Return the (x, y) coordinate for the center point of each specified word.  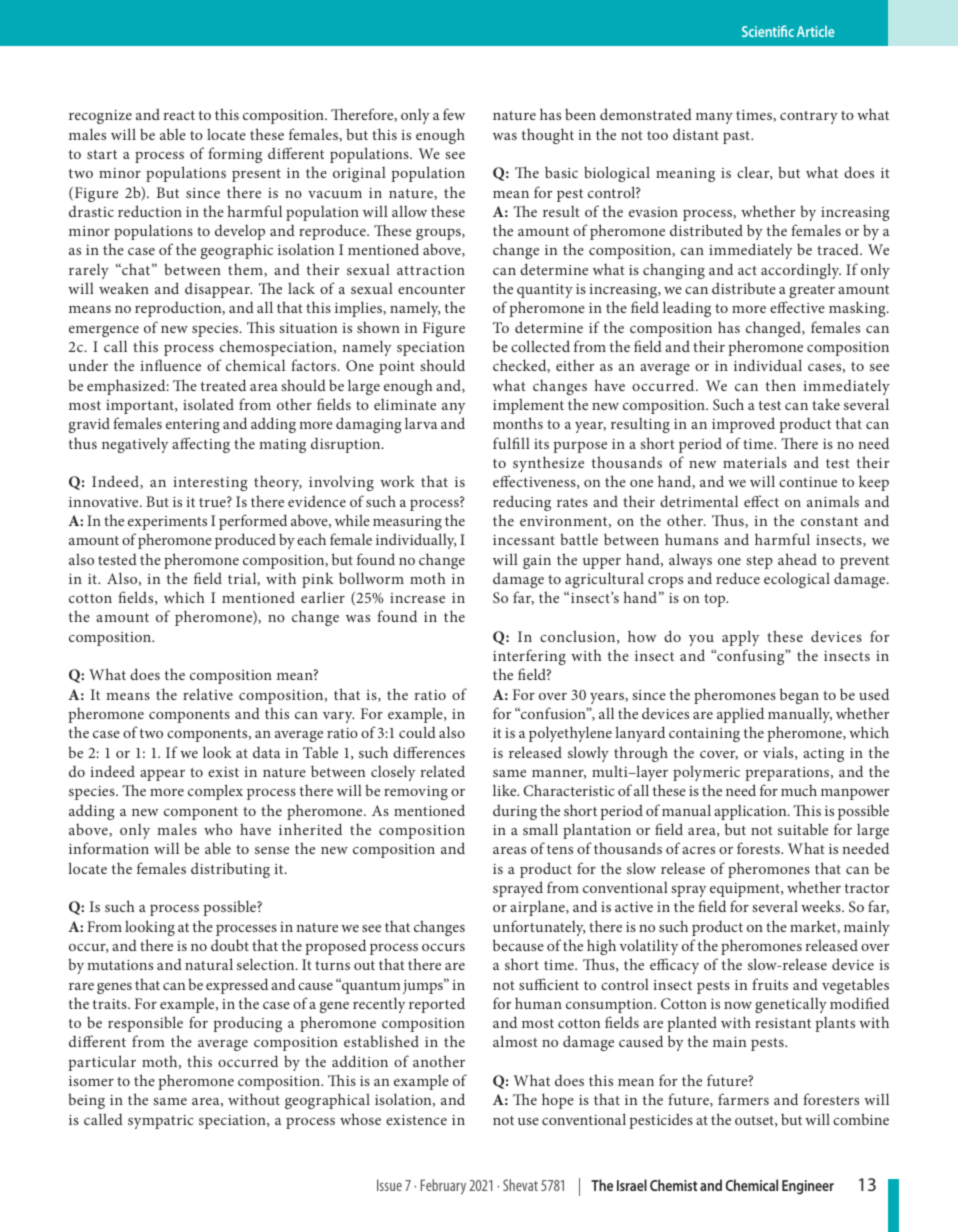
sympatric (161, 1122)
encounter (431, 289)
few (454, 114)
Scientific (768, 31)
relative (208, 694)
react (179, 115)
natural (209, 964)
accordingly (801, 271)
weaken (124, 288)
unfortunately (539, 928)
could (417, 732)
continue (808, 482)
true (213, 502)
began (799, 696)
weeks (822, 906)
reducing (522, 503)
